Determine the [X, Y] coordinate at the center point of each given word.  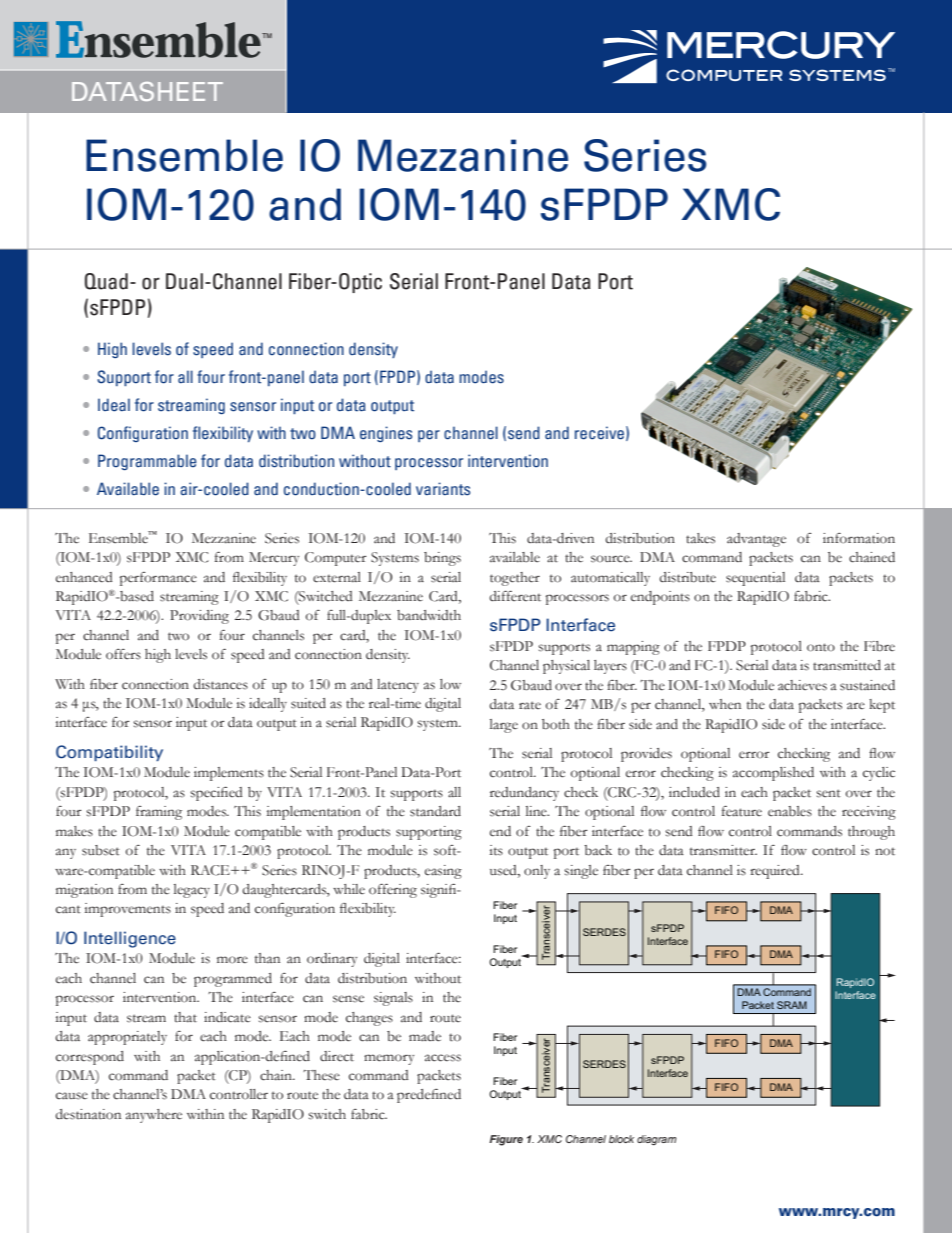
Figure [506, 1140]
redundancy [524, 794]
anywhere [154, 1116]
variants [443, 489]
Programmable [147, 462]
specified [216, 794]
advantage [756, 540]
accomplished [773, 774]
